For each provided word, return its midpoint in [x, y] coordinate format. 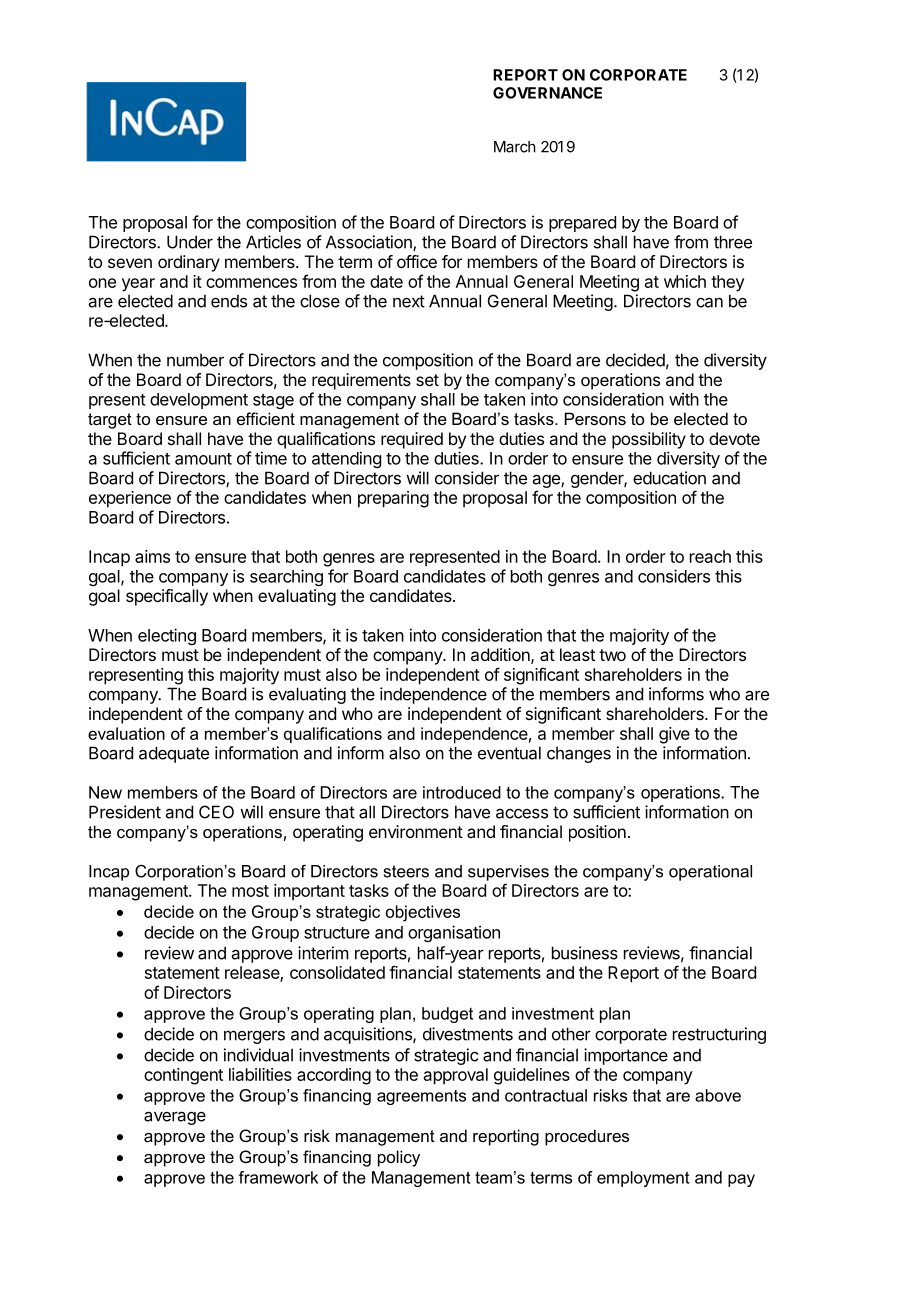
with [684, 399]
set [427, 380]
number [195, 360]
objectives [423, 913]
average [175, 1118]
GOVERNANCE [547, 93]
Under [190, 242]
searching [286, 577]
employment [643, 1179]
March [515, 147]
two [612, 655]
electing [167, 636]
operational [710, 873]
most [250, 891]
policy [399, 1158]
